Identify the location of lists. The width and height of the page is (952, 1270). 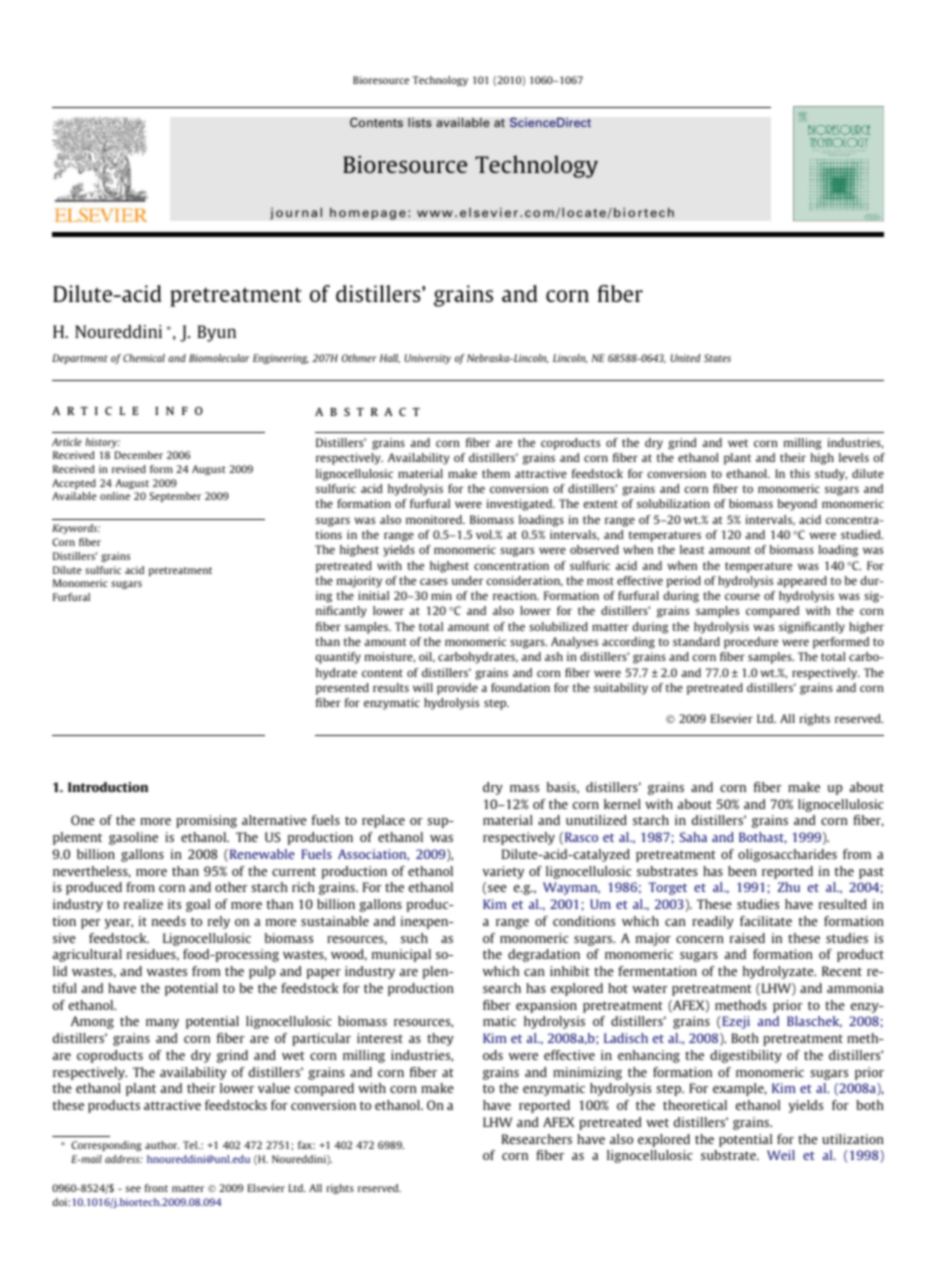
(420, 122).
